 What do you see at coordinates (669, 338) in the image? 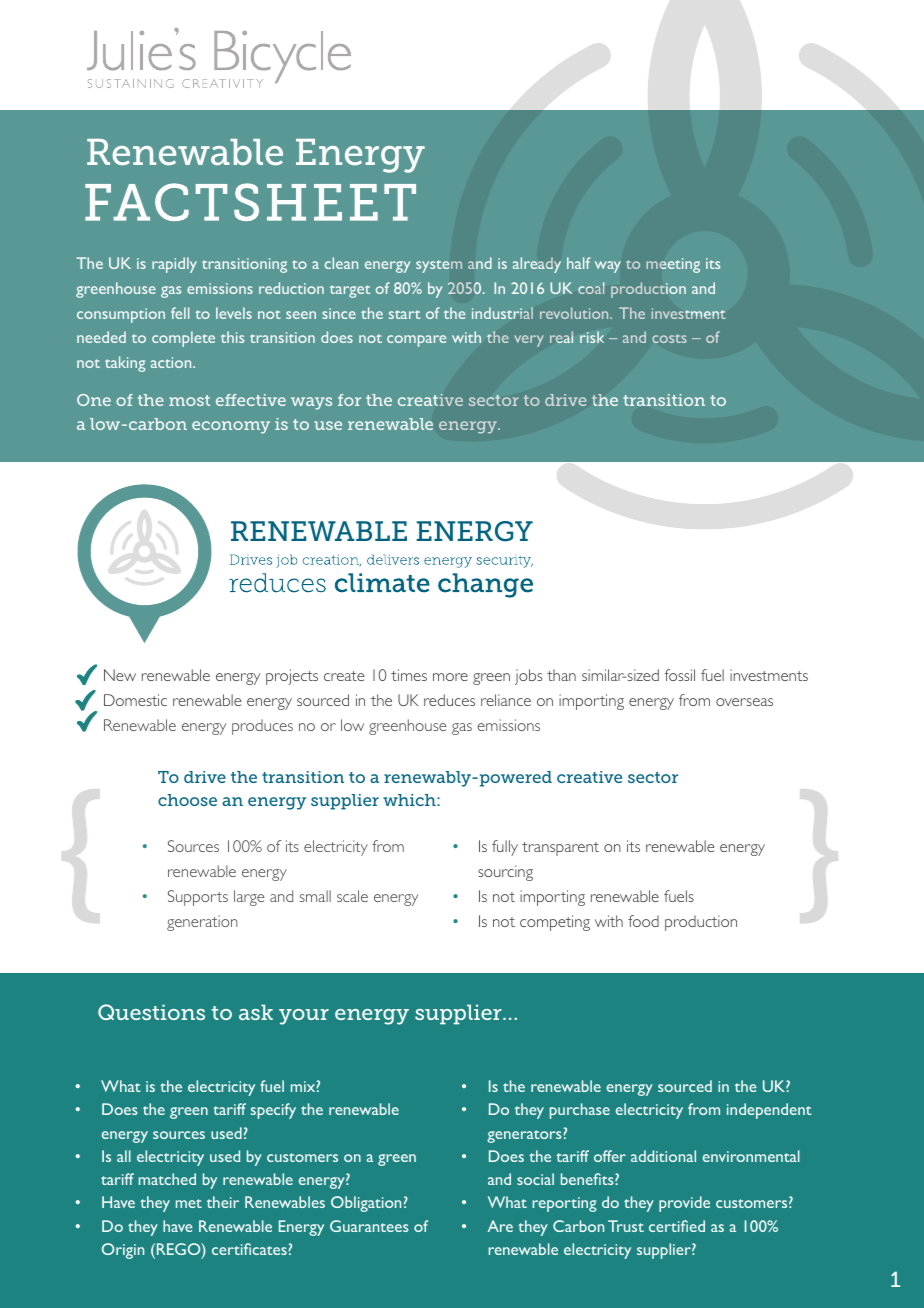
I see `costs` at bounding box center [669, 338].
